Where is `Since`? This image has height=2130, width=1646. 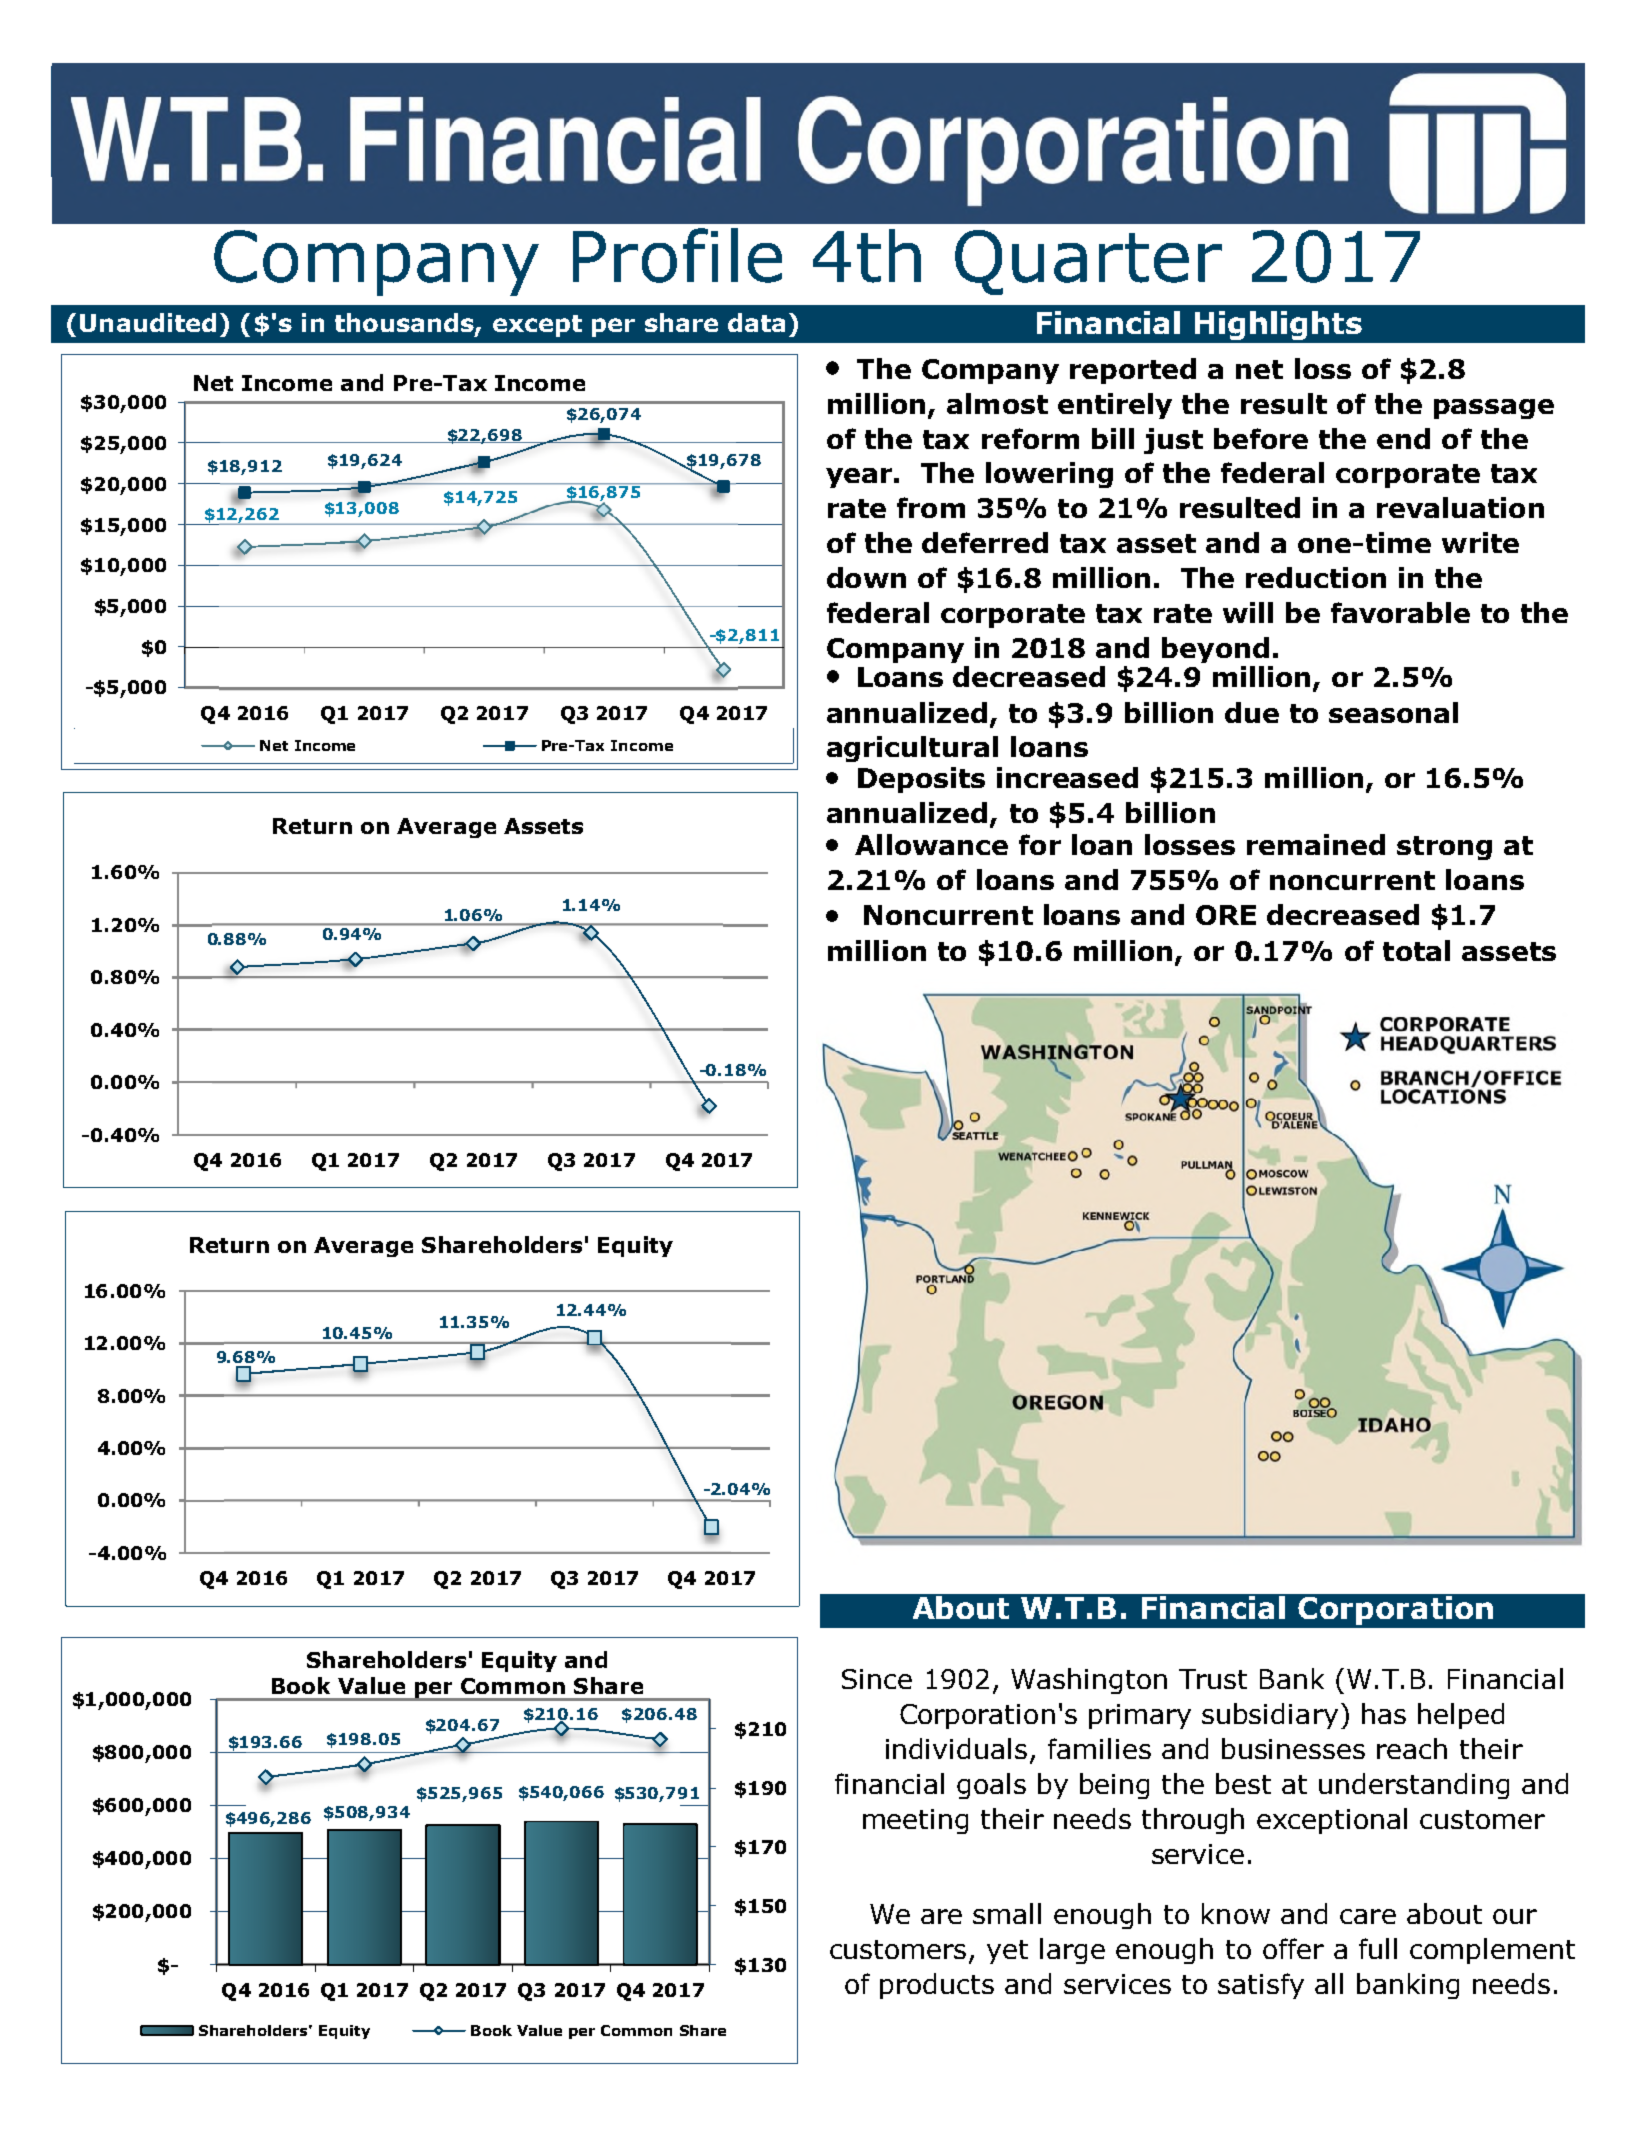
Since is located at coordinates (877, 1679).
